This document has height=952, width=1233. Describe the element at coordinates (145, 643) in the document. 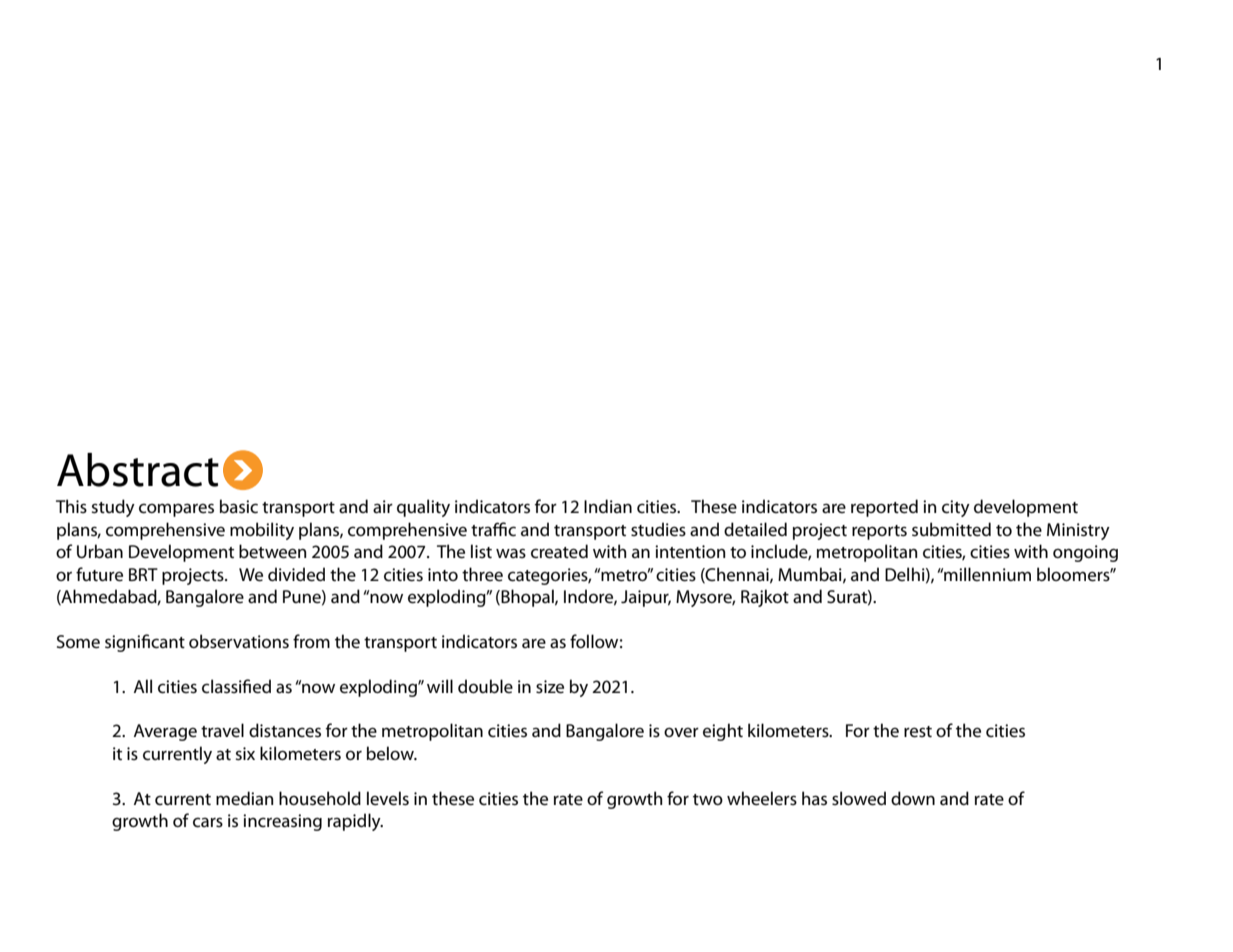

I see `significant` at that location.
